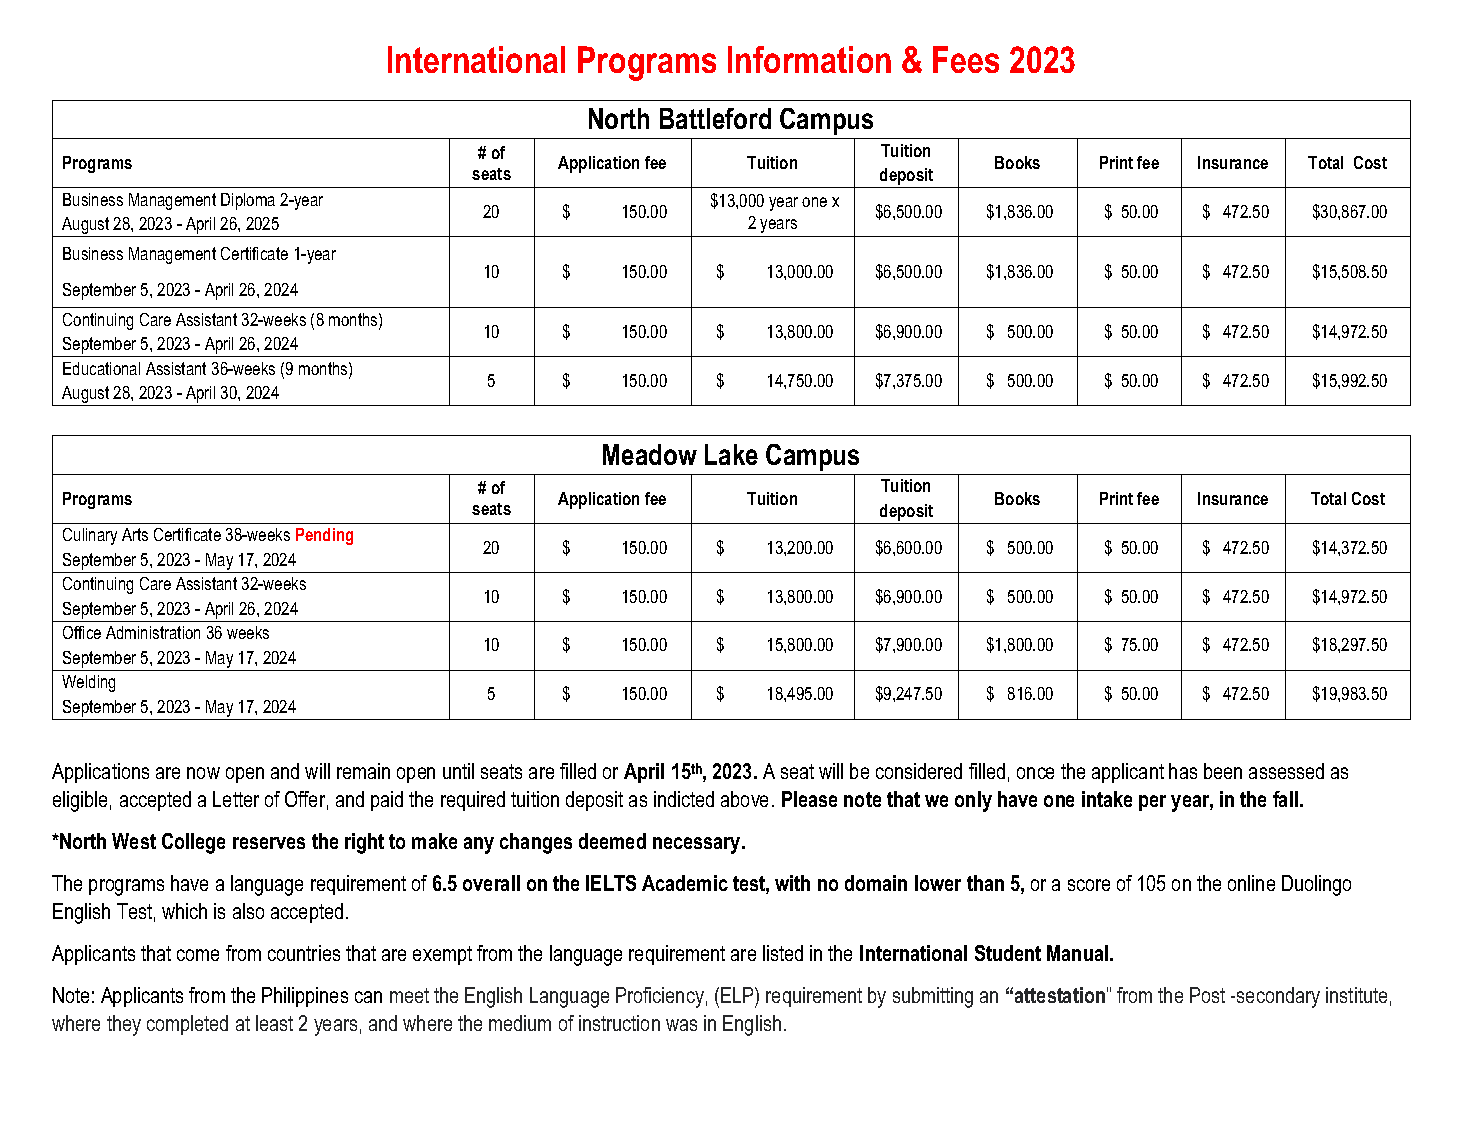 Image resolution: width=1463 pixels, height=1131 pixels. What do you see at coordinates (966, 59) in the screenshot?
I see `Fees` at bounding box center [966, 59].
